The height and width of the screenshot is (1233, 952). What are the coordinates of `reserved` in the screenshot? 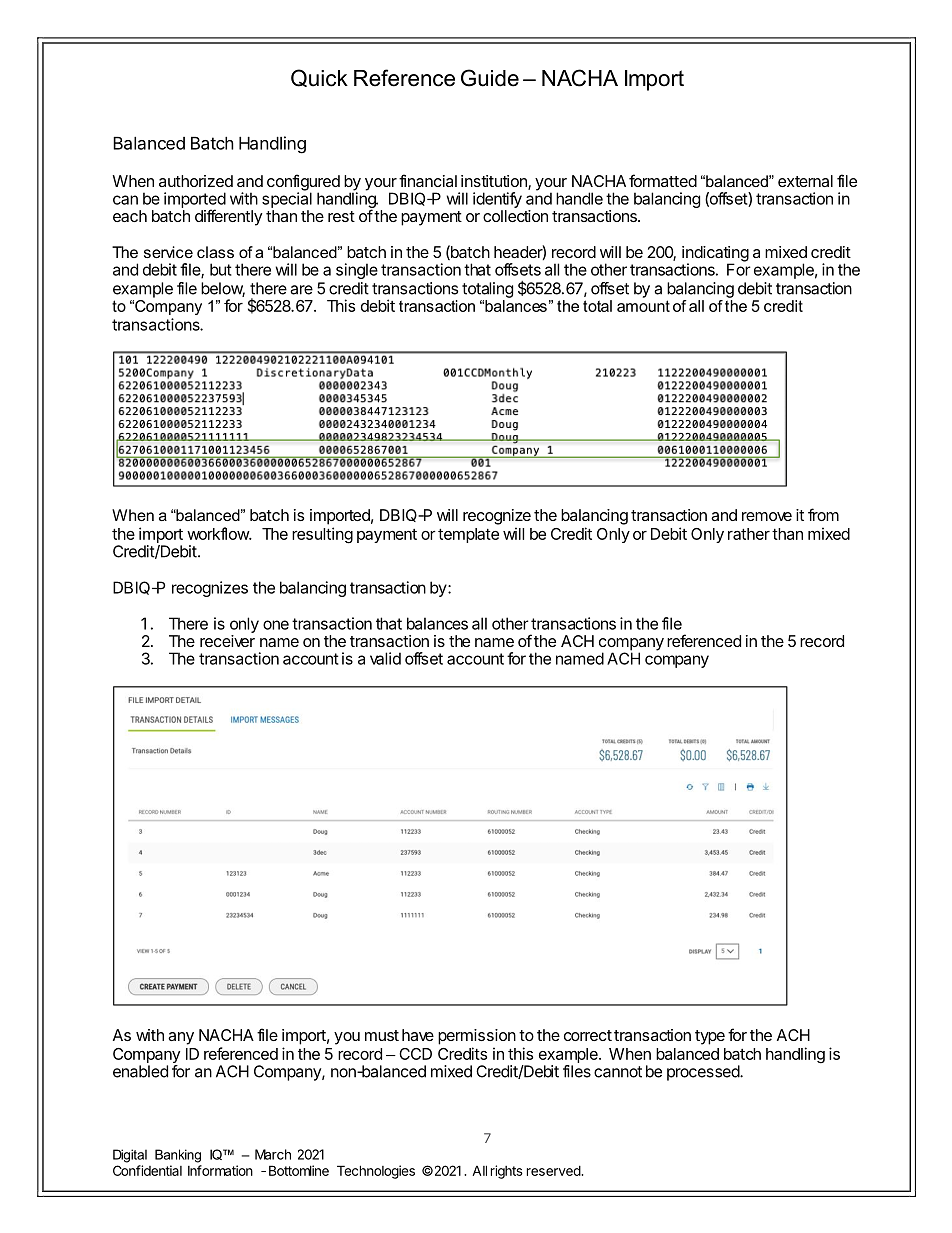 It's located at (554, 1171).
